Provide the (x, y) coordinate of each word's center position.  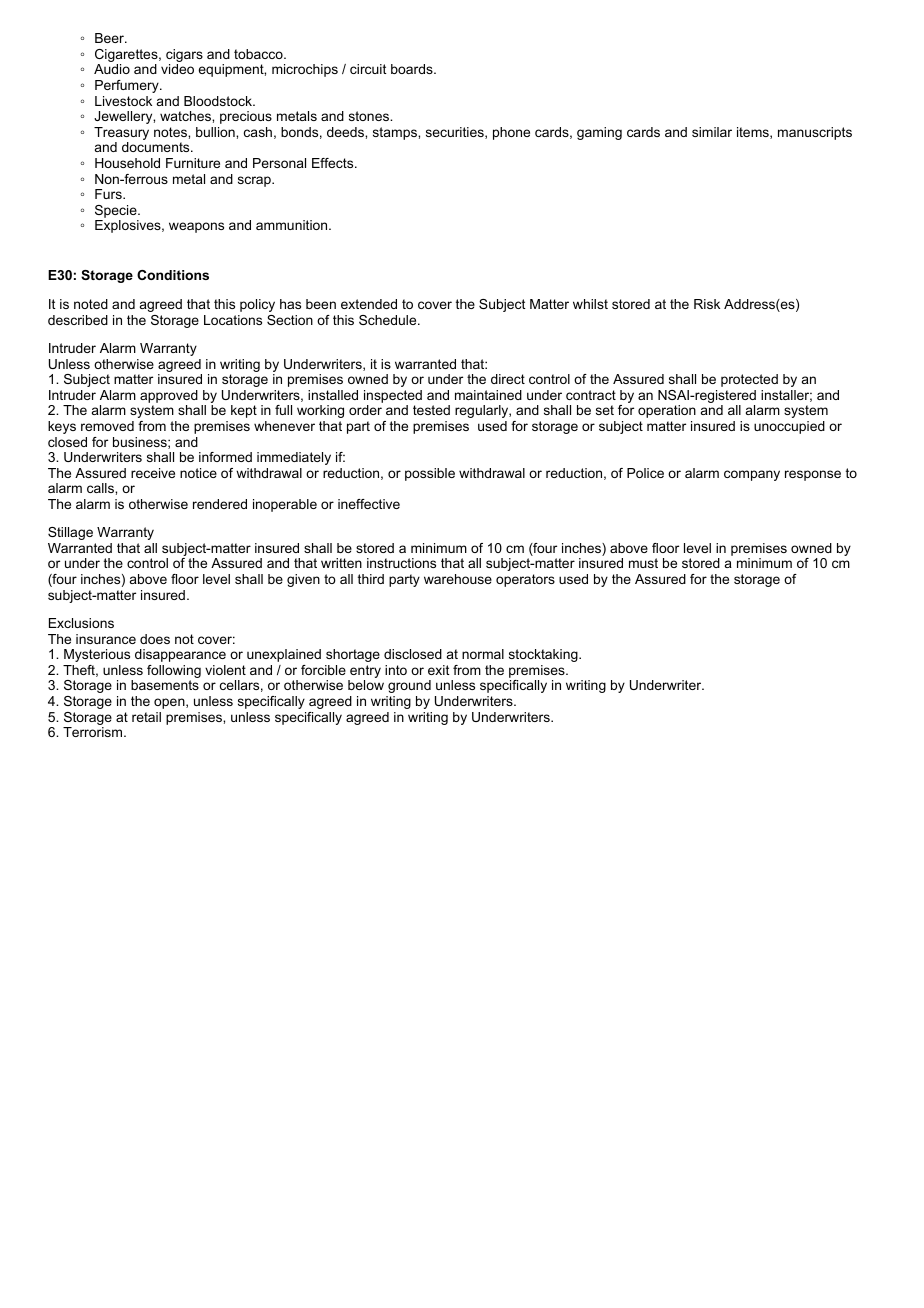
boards (413, 69)
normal (483, 654)
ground (409, 686)
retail (146, 717)
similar (712, 132)
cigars (184, 57)
